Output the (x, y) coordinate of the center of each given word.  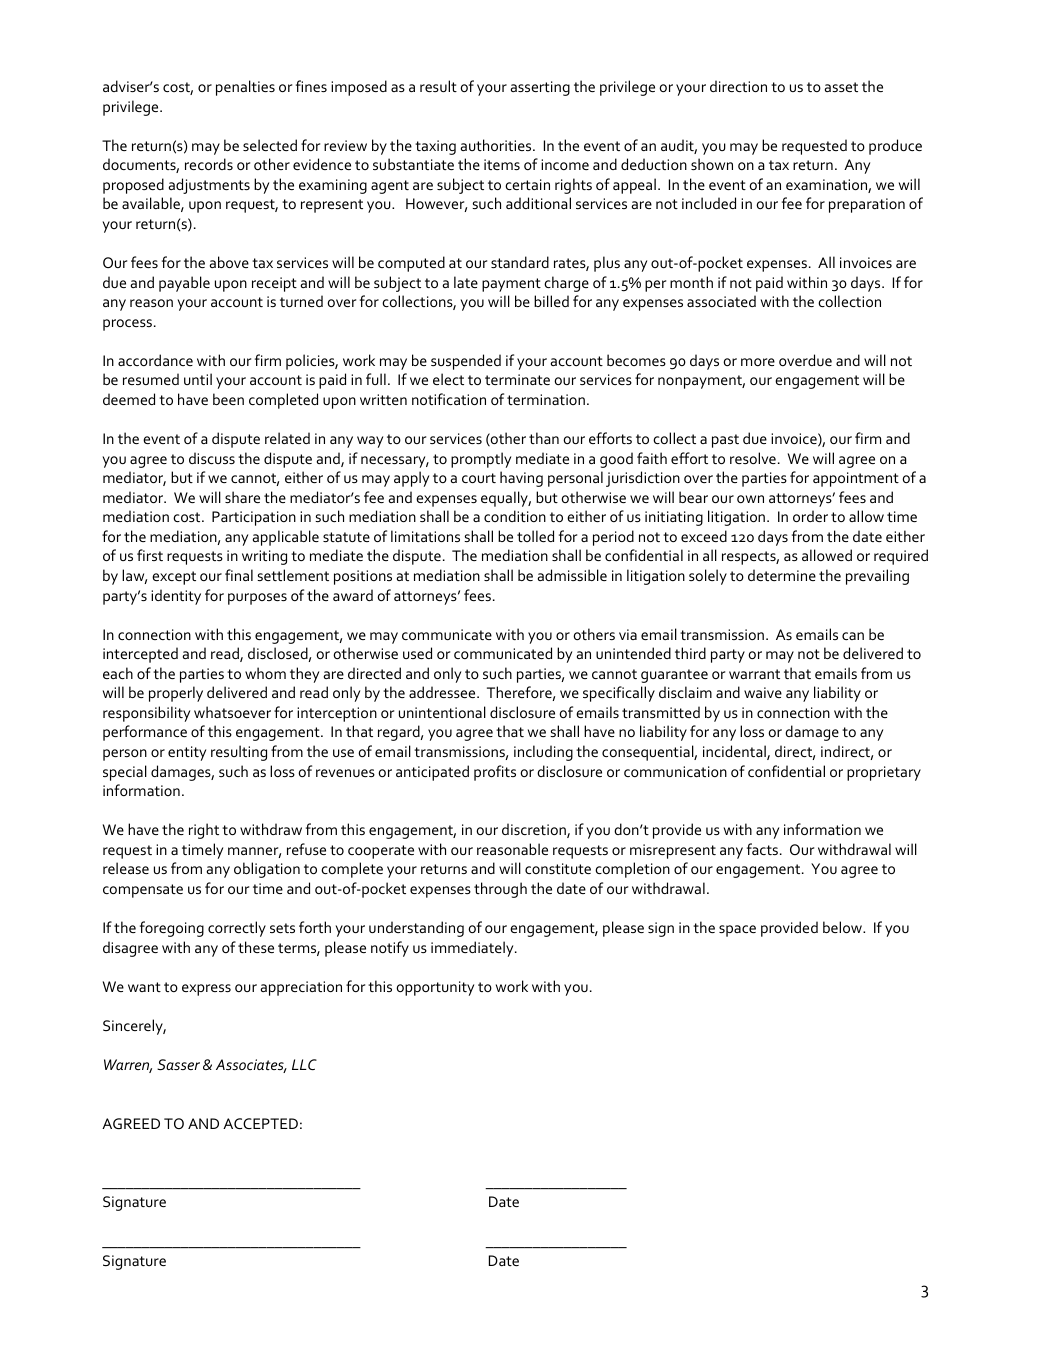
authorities (497, 145)
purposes (257, 599)
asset (841, 87)
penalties (245, 88)
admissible (572, 575)
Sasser (178, 1064)
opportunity (435, 988)
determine (782, 575)
